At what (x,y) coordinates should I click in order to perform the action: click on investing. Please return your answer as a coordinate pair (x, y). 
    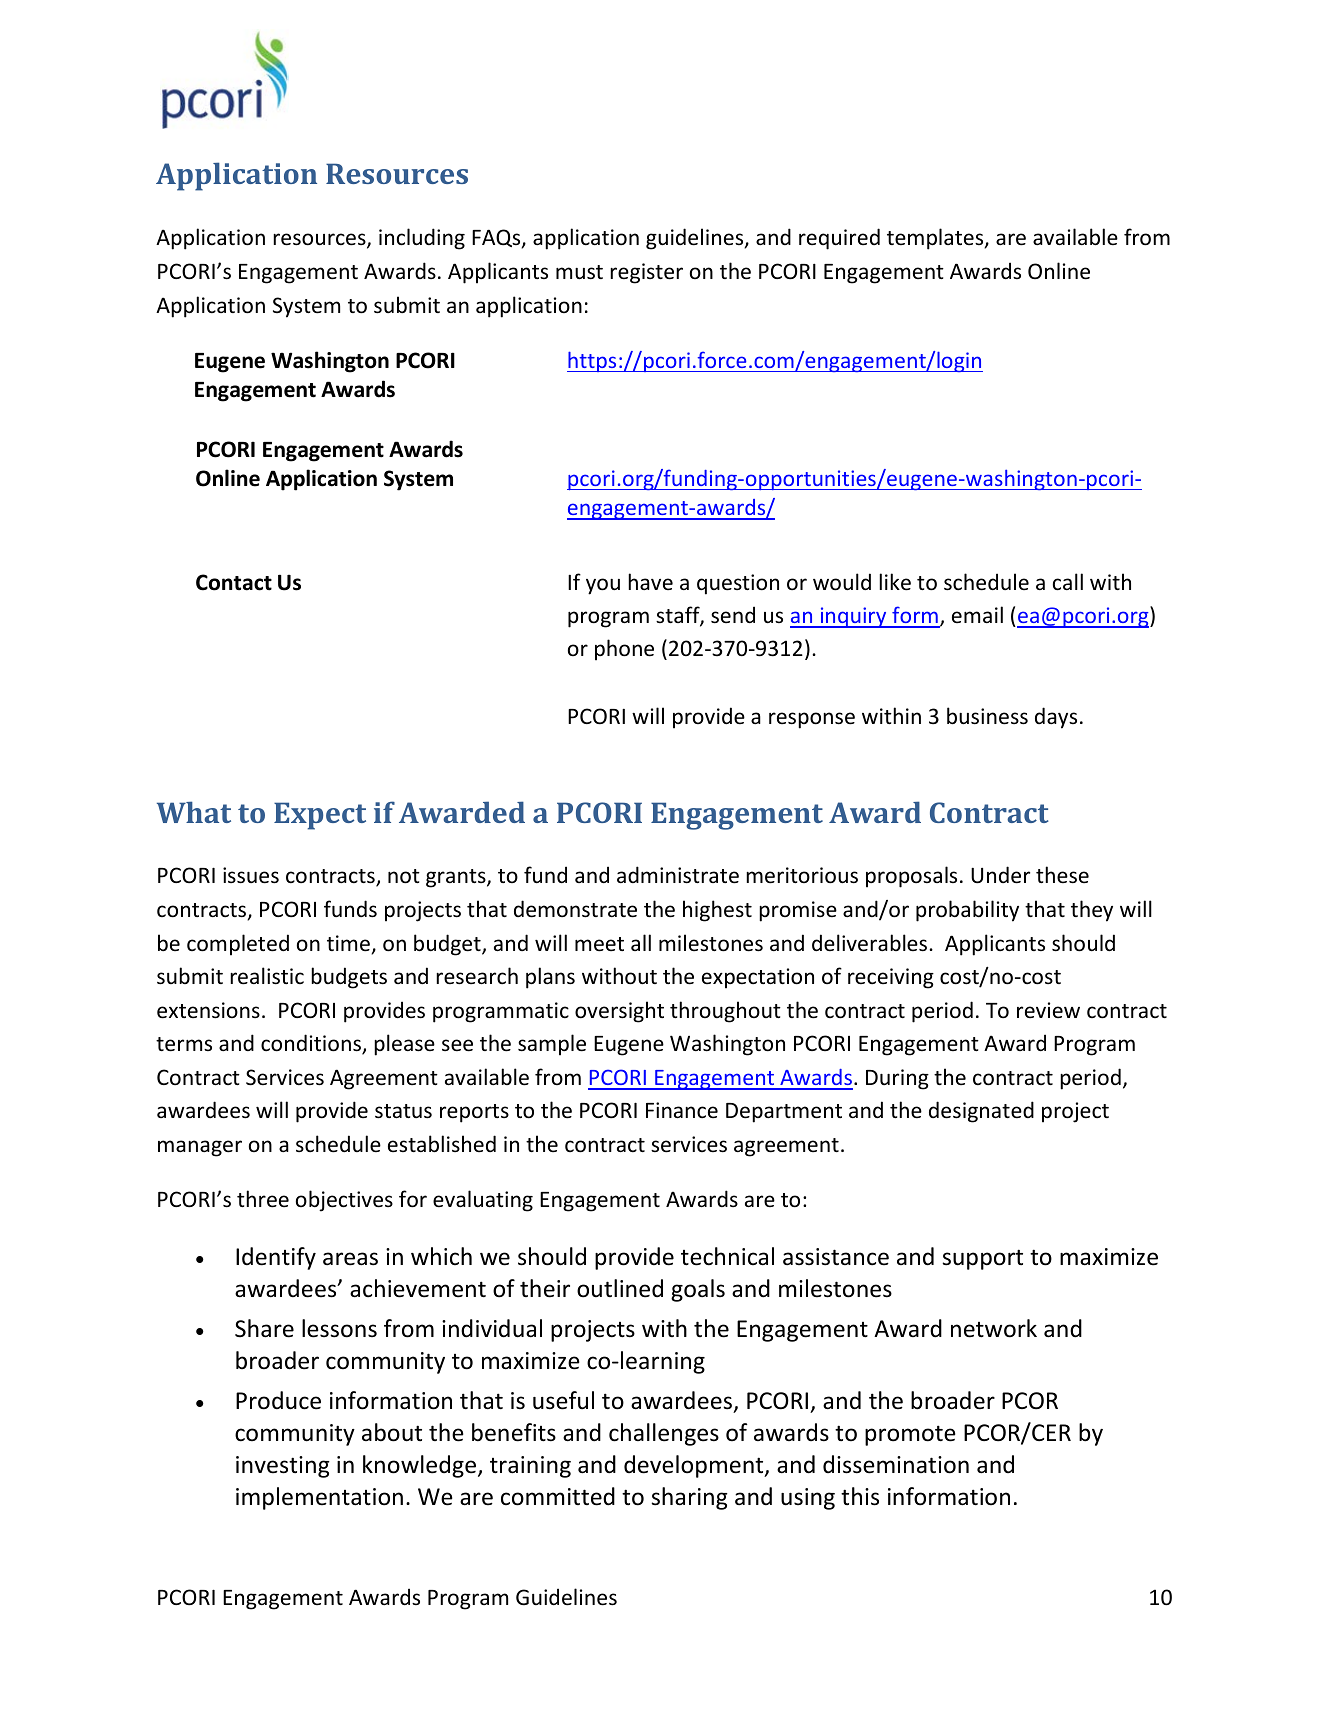
    Looking at the image, I should click on (283, 1467).
